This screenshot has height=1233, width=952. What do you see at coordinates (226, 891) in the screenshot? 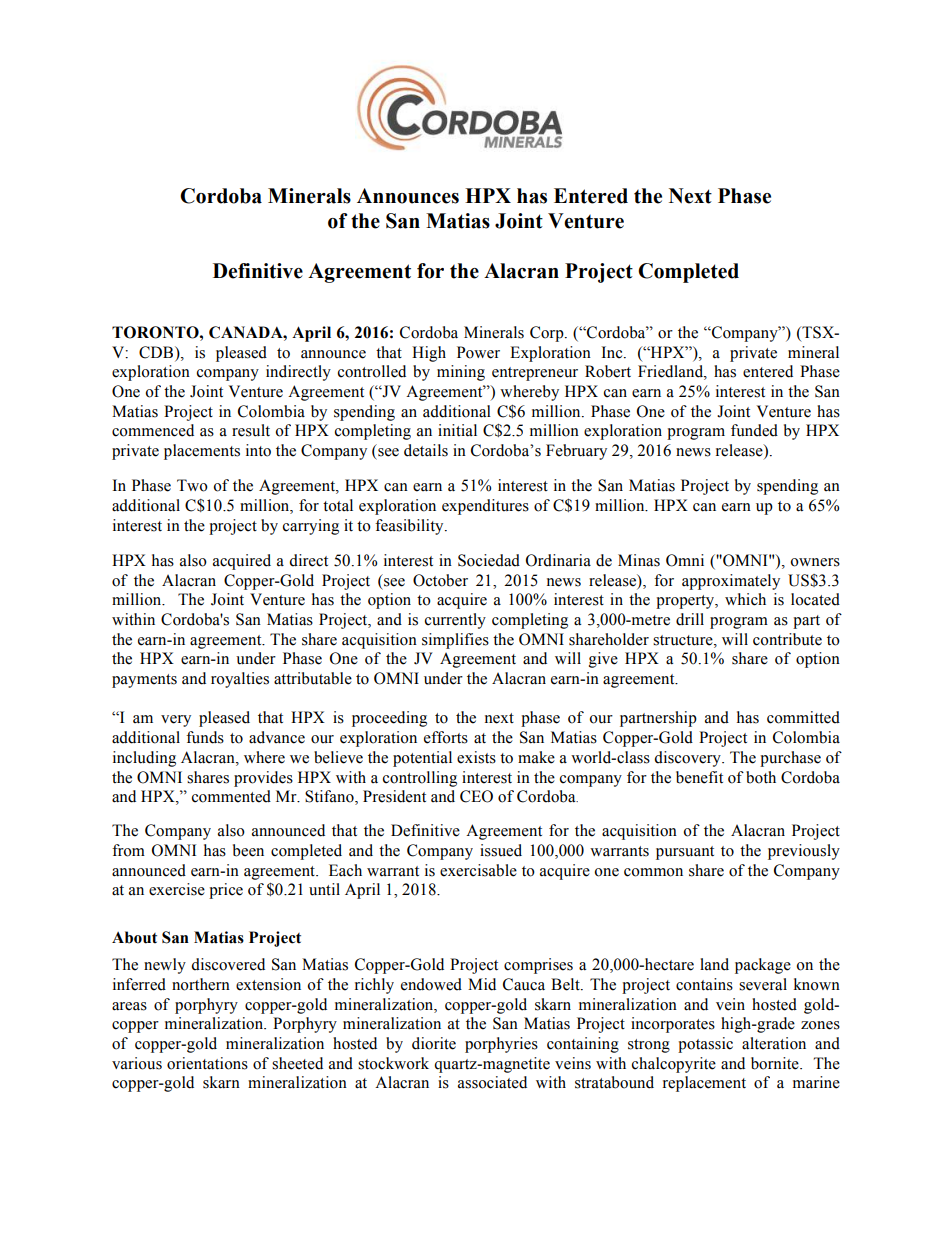
I see `price` at bounding box center [226, 891].
